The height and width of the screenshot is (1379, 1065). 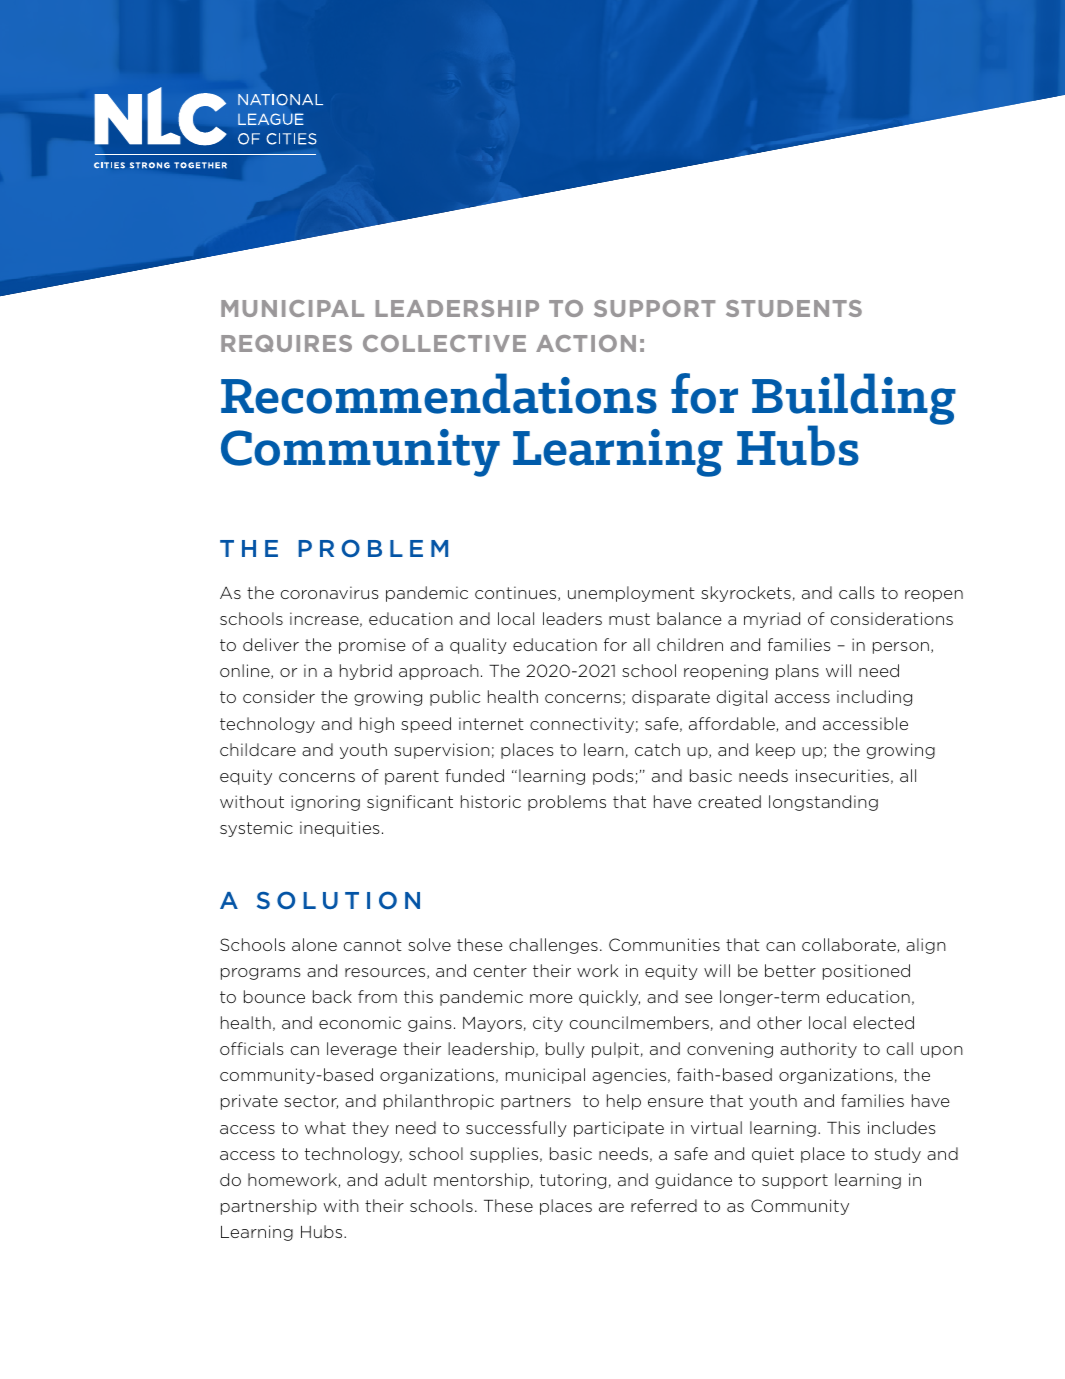 I want to click on insecurities, so click(x=842, y=775).
